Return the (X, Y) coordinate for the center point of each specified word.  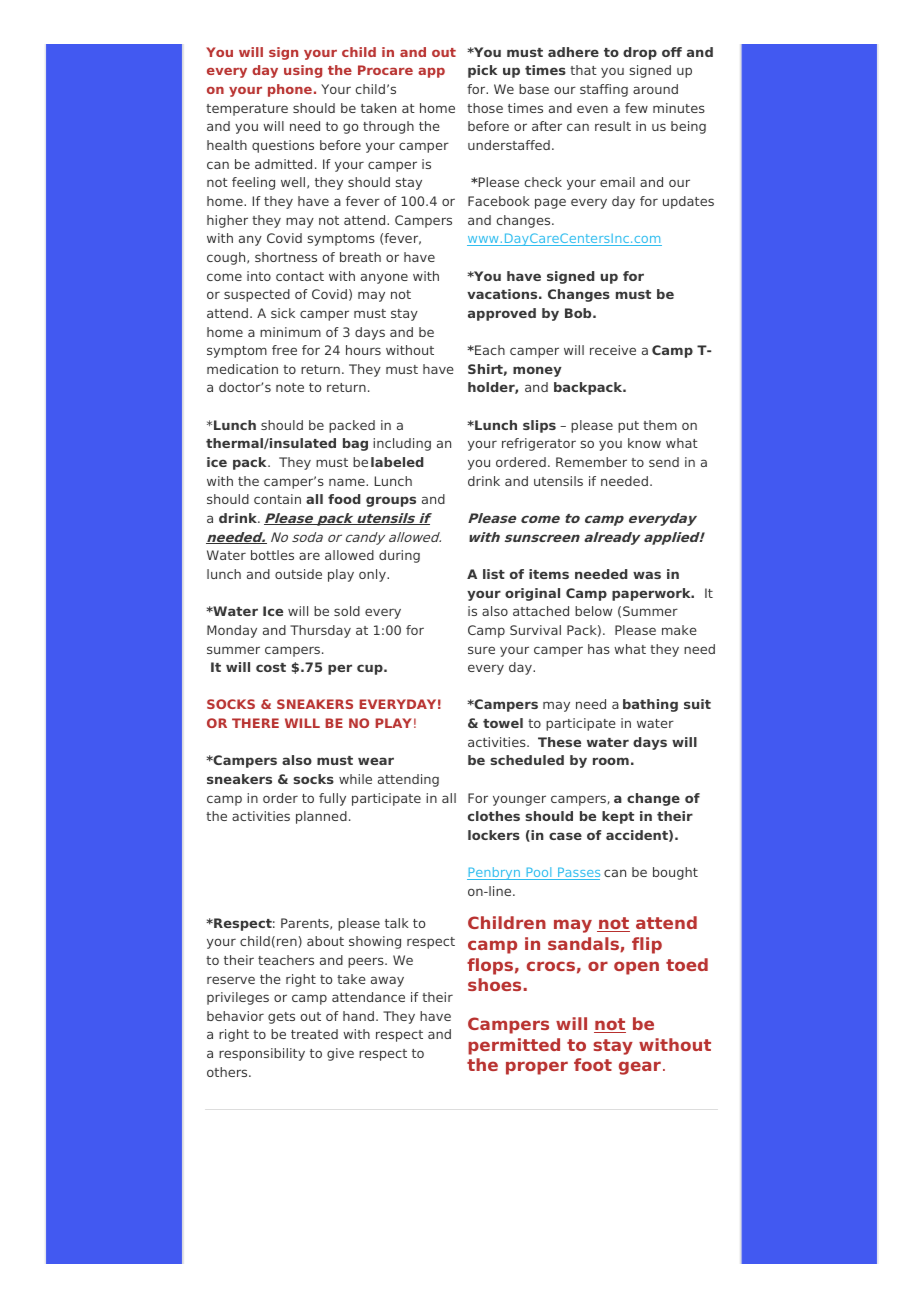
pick (482, 71)
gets (281, 1018)
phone (290, 90)
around (655, 89)
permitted (514, 1046)
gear (640, 1068)
